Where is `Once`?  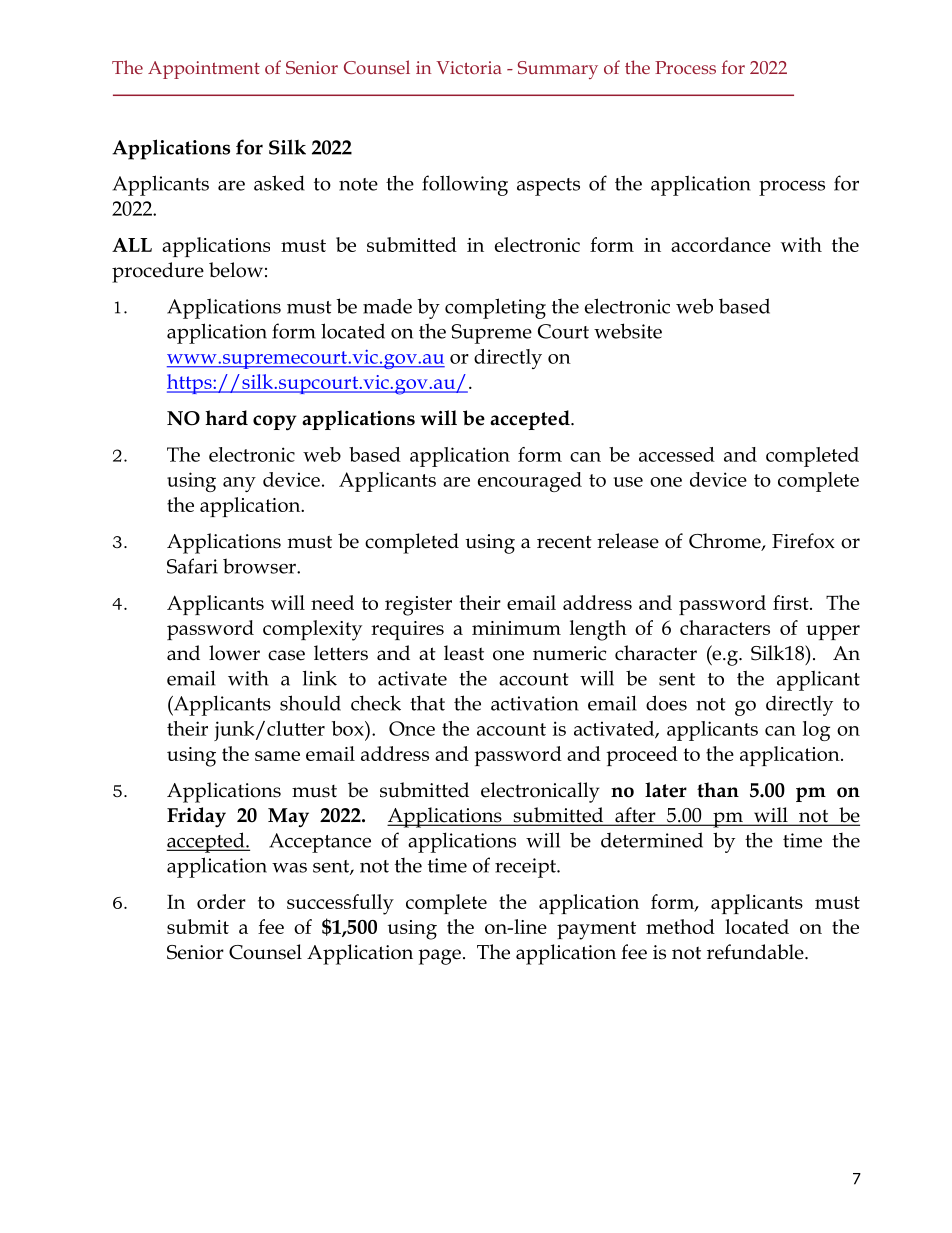
Once is located at coordinates (412, 728).
